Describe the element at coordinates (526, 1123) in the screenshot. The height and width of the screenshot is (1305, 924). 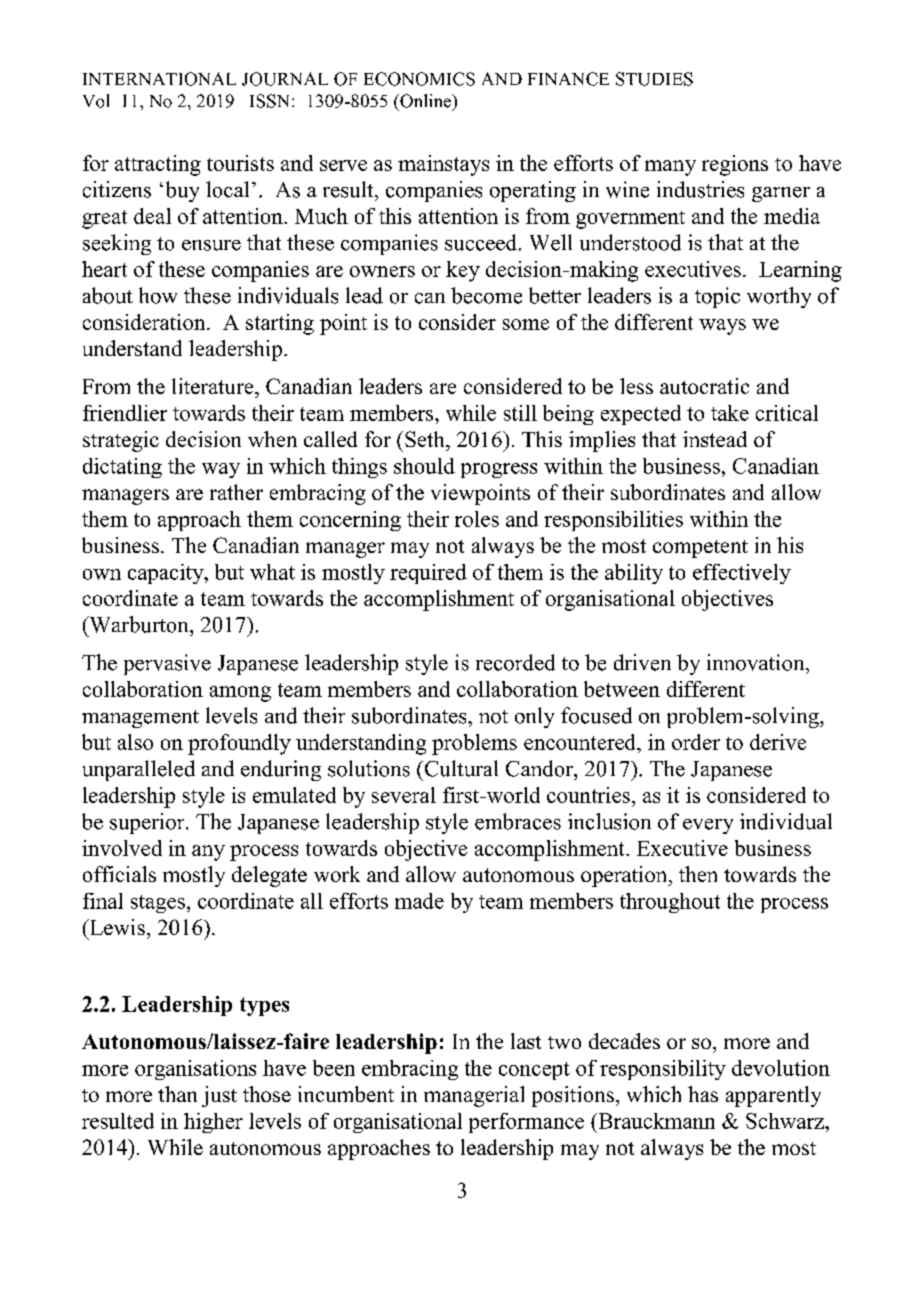
I see `performance` at that location.
